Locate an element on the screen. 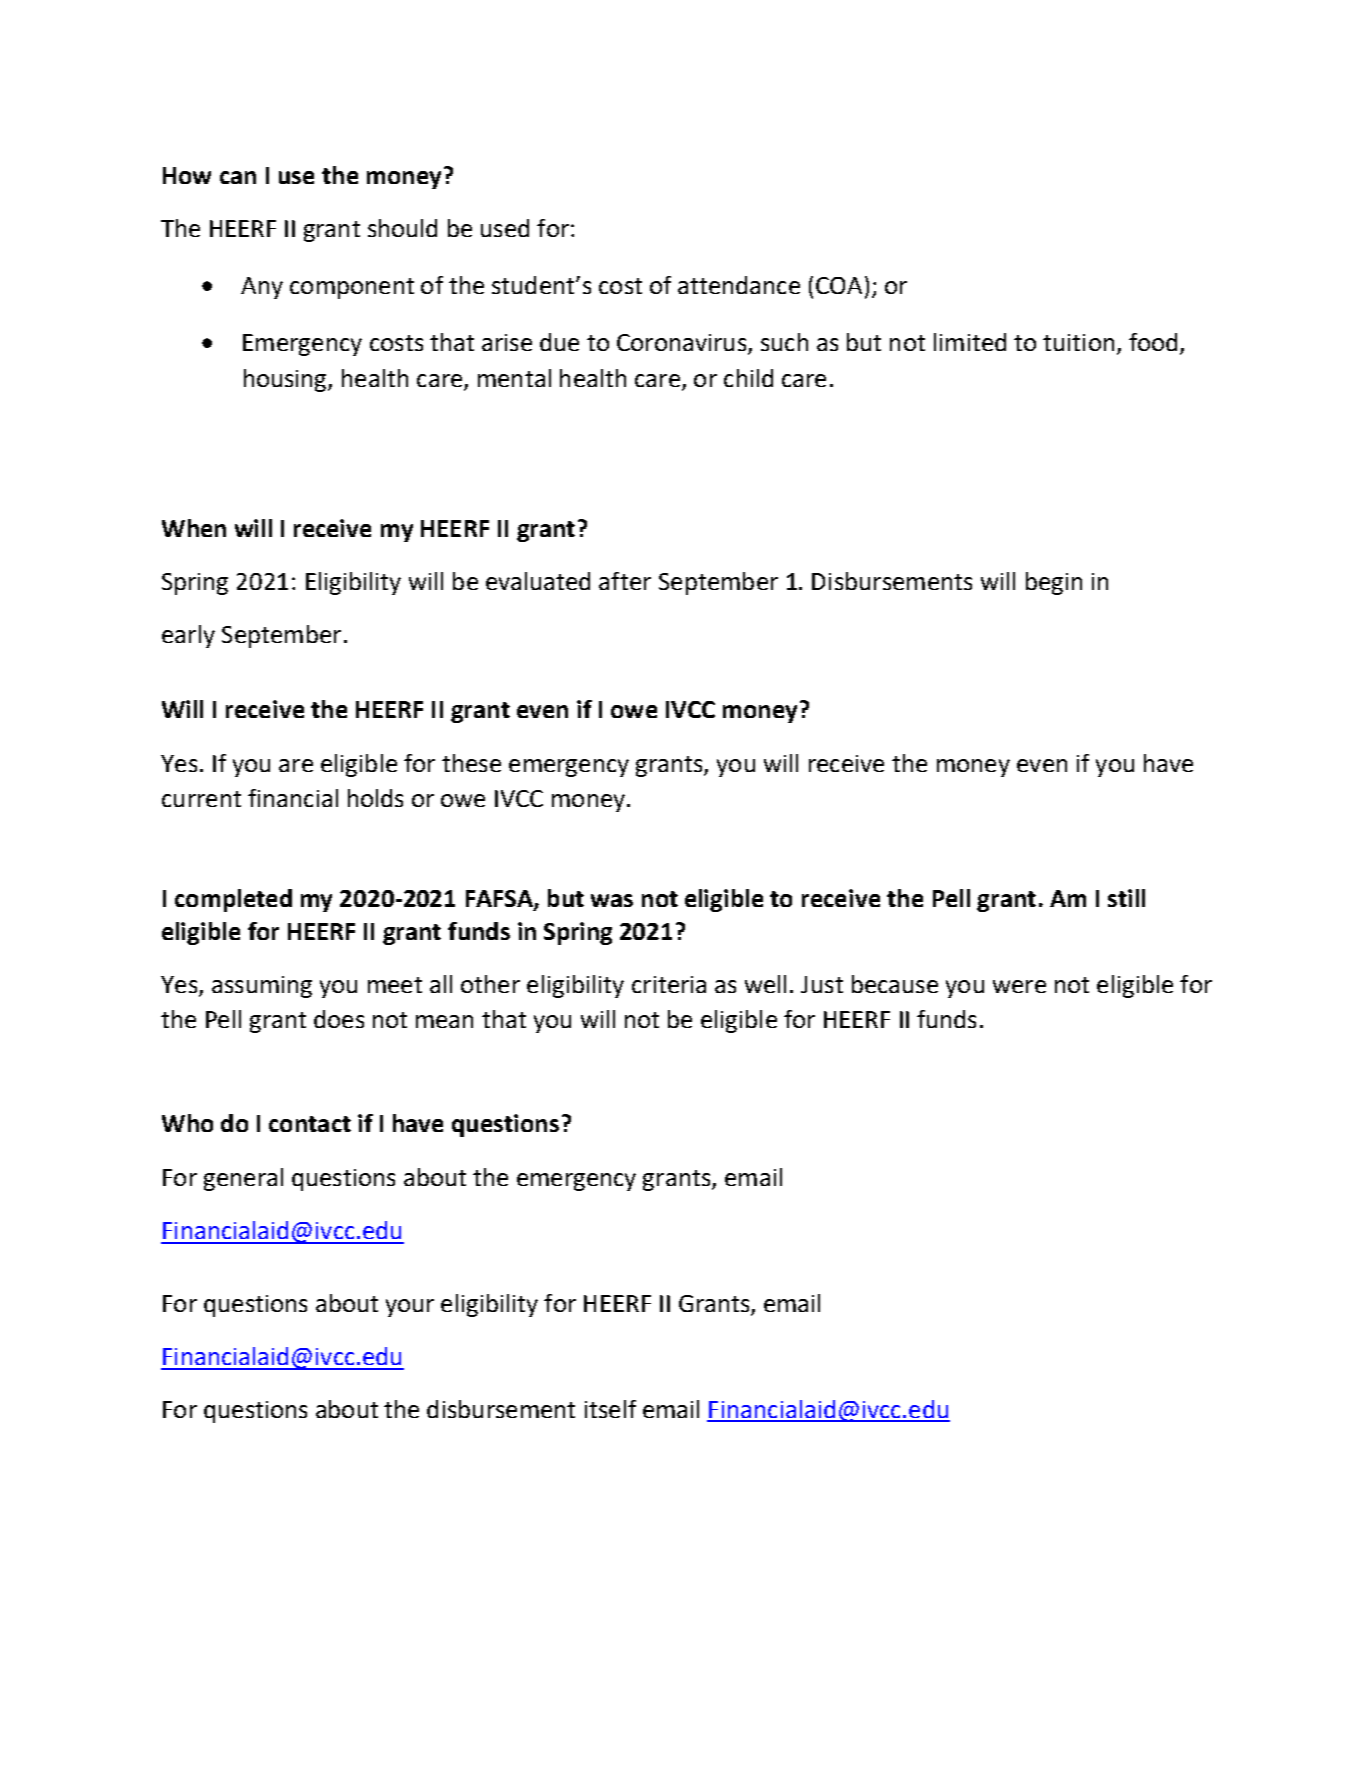 Image resolution: width=1369 pixels, height=1771 pixels. your is located at coordinates (410, 1308).
